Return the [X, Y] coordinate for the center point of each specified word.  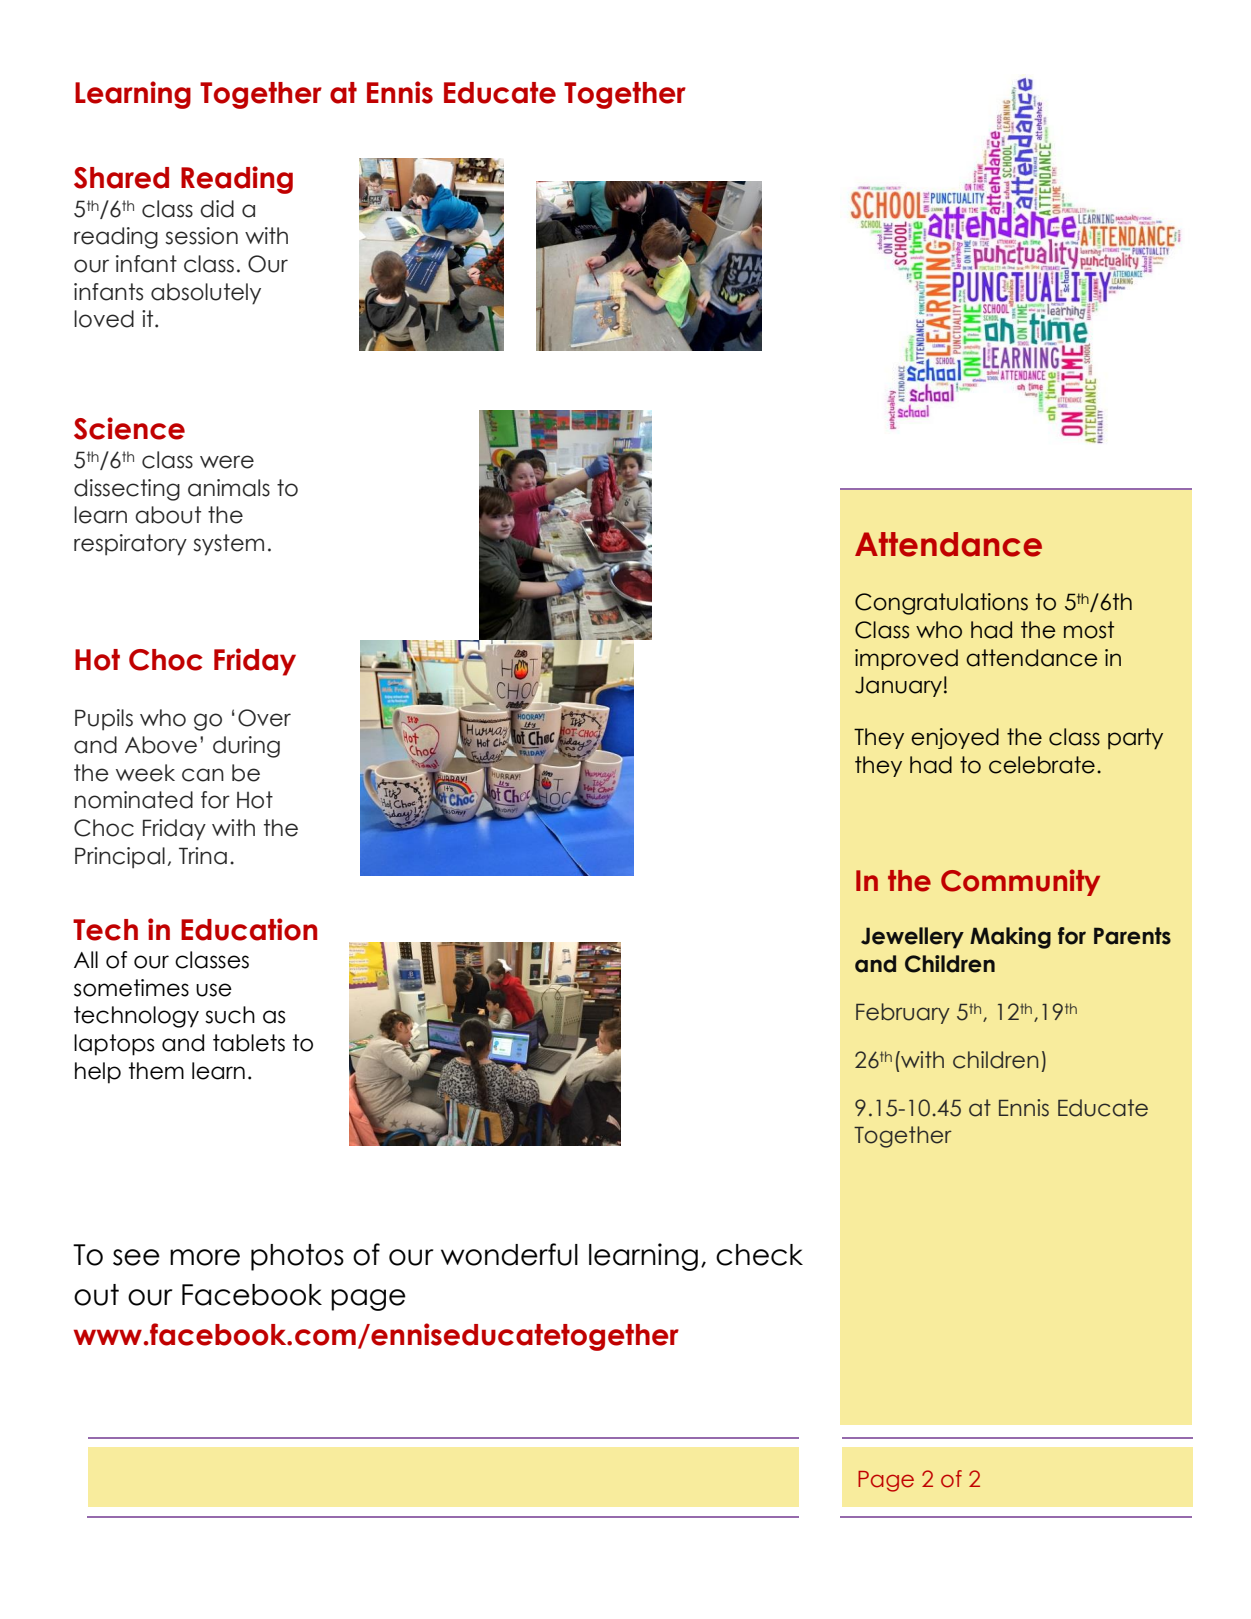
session [201, 236]
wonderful [509, 1254]
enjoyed [955, 738]
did [217, 209]
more [205, 1257]
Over [264, 718]
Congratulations [941, 604]
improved [906, 659]
